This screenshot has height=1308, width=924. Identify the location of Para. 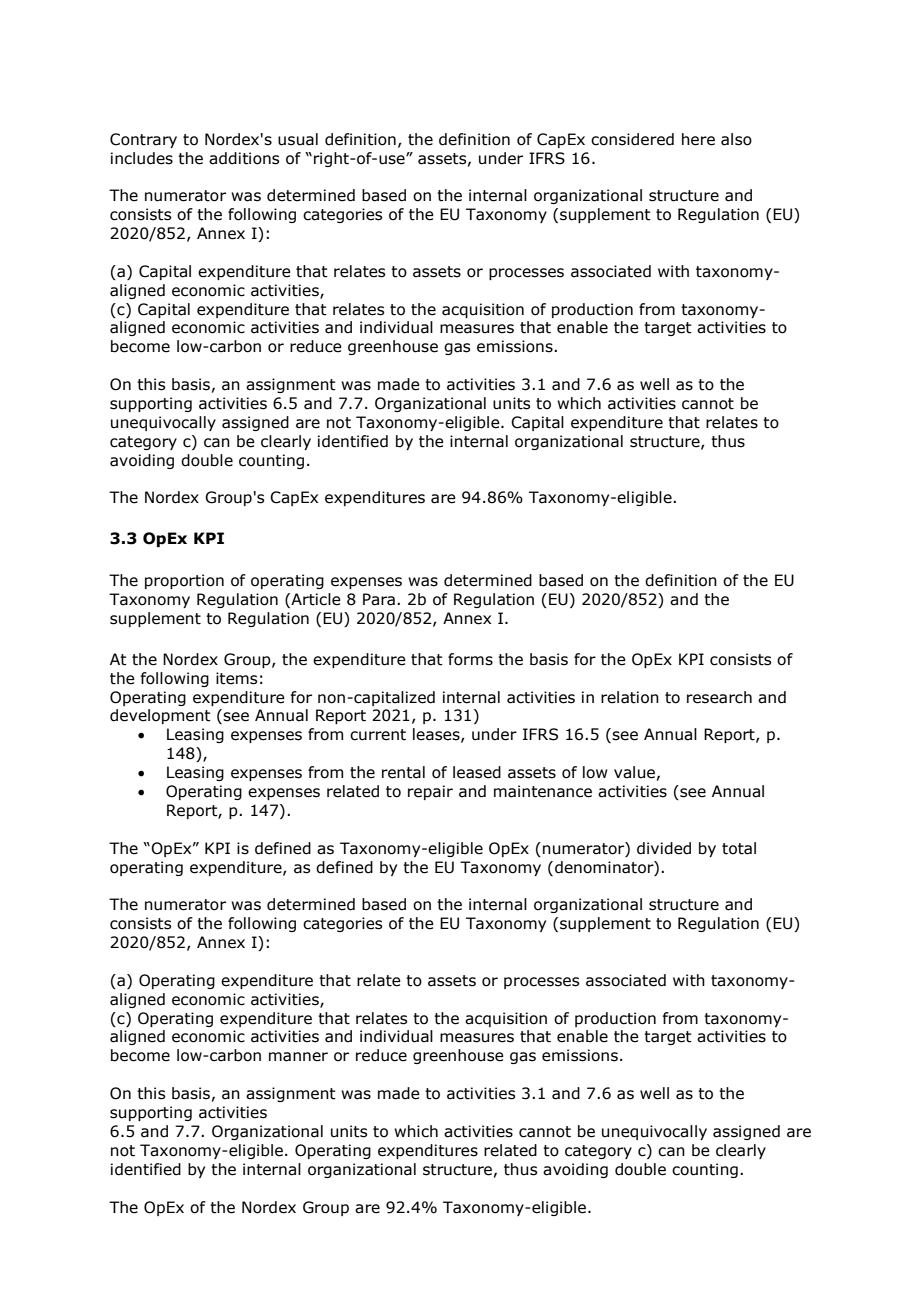
(379, 599).
